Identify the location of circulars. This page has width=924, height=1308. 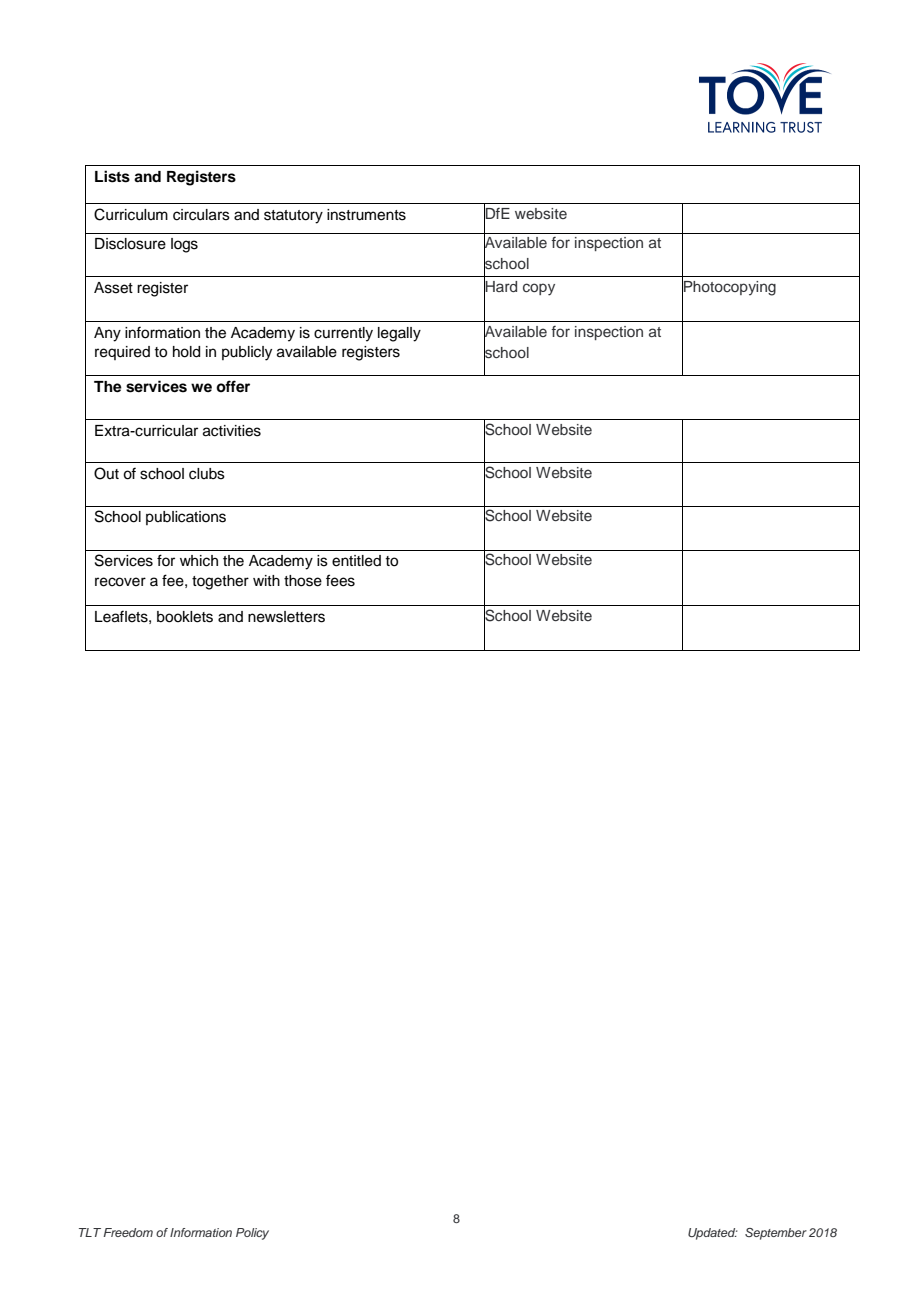
(201, 215).
